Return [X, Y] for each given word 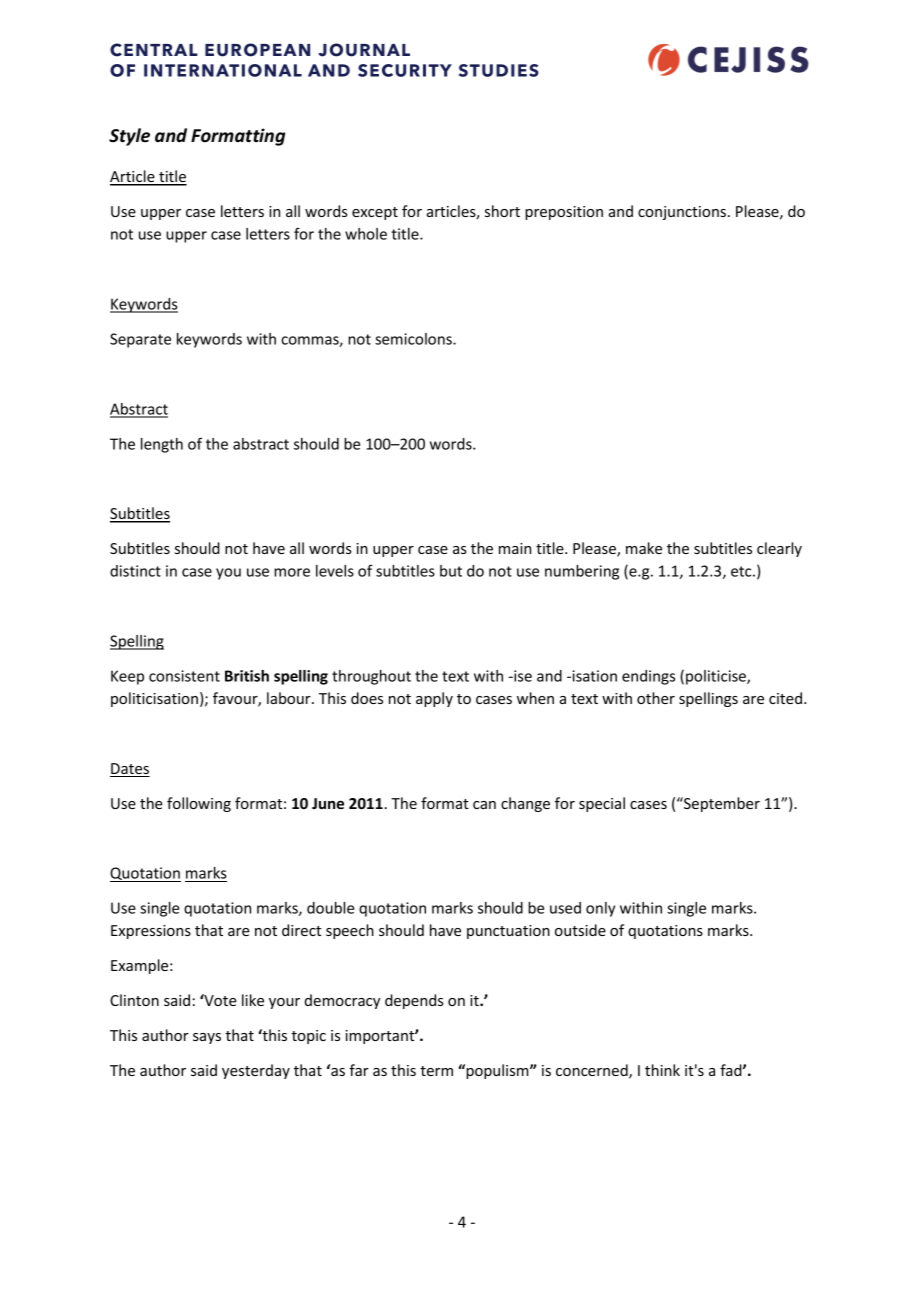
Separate [140, 340]
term [436, 1071]
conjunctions [682, 213]
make [644, 548]
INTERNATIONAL [223, 70]
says [207, 1038]
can [484, 805]
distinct [135, 571]
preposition [564, 213]
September [721, 804]
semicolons [414, 339]
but [451, 571]
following [199, 804]
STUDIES [499, 70]
